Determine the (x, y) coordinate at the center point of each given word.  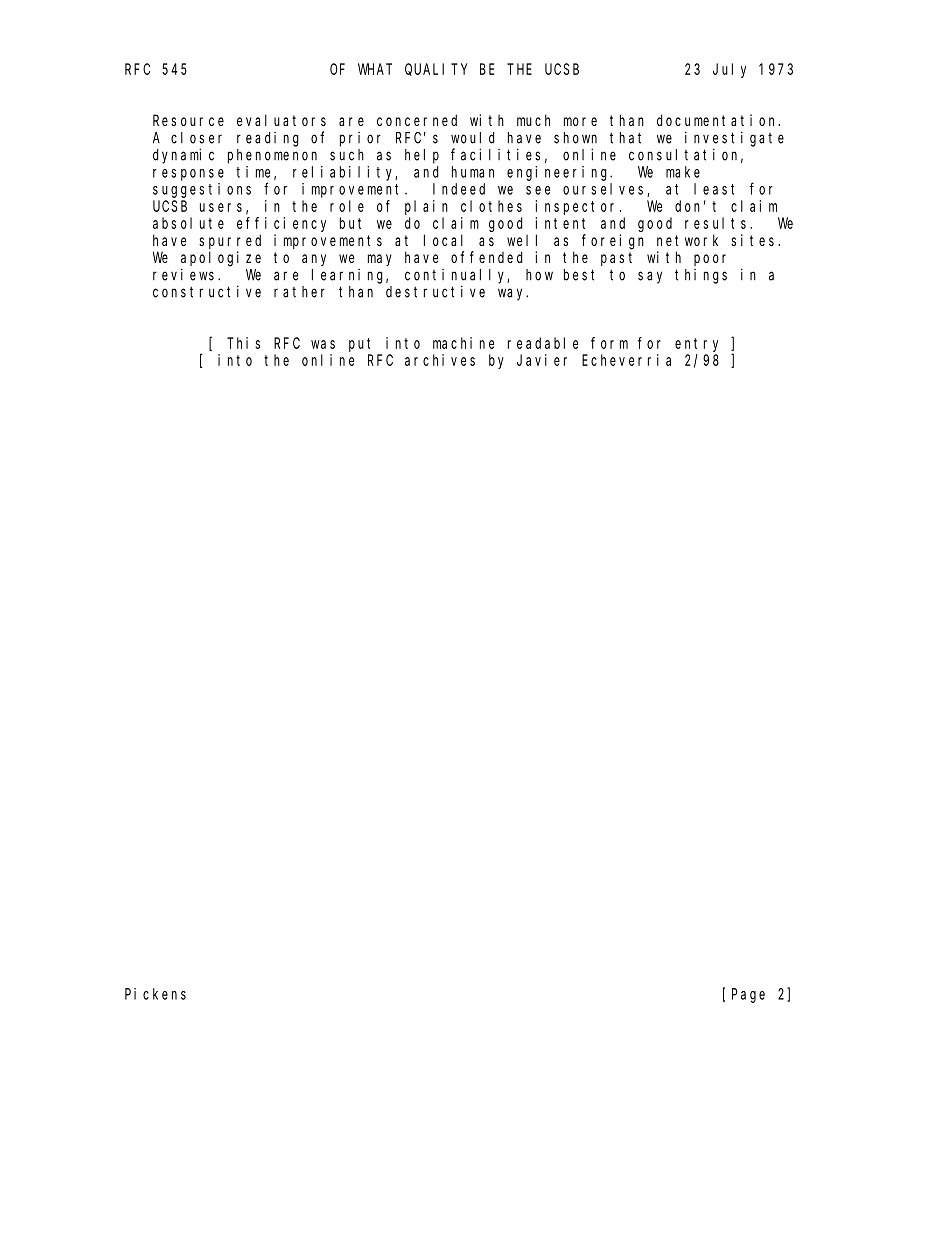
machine (463, 343)
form (609, 343)
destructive (435, 291)
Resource (188, 120)
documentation (718, 120)
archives (440, 360)
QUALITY (436, 69)
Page (748, 995)
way (513, 294)
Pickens (155, 994)
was (323, 344)
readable (543, 343)
